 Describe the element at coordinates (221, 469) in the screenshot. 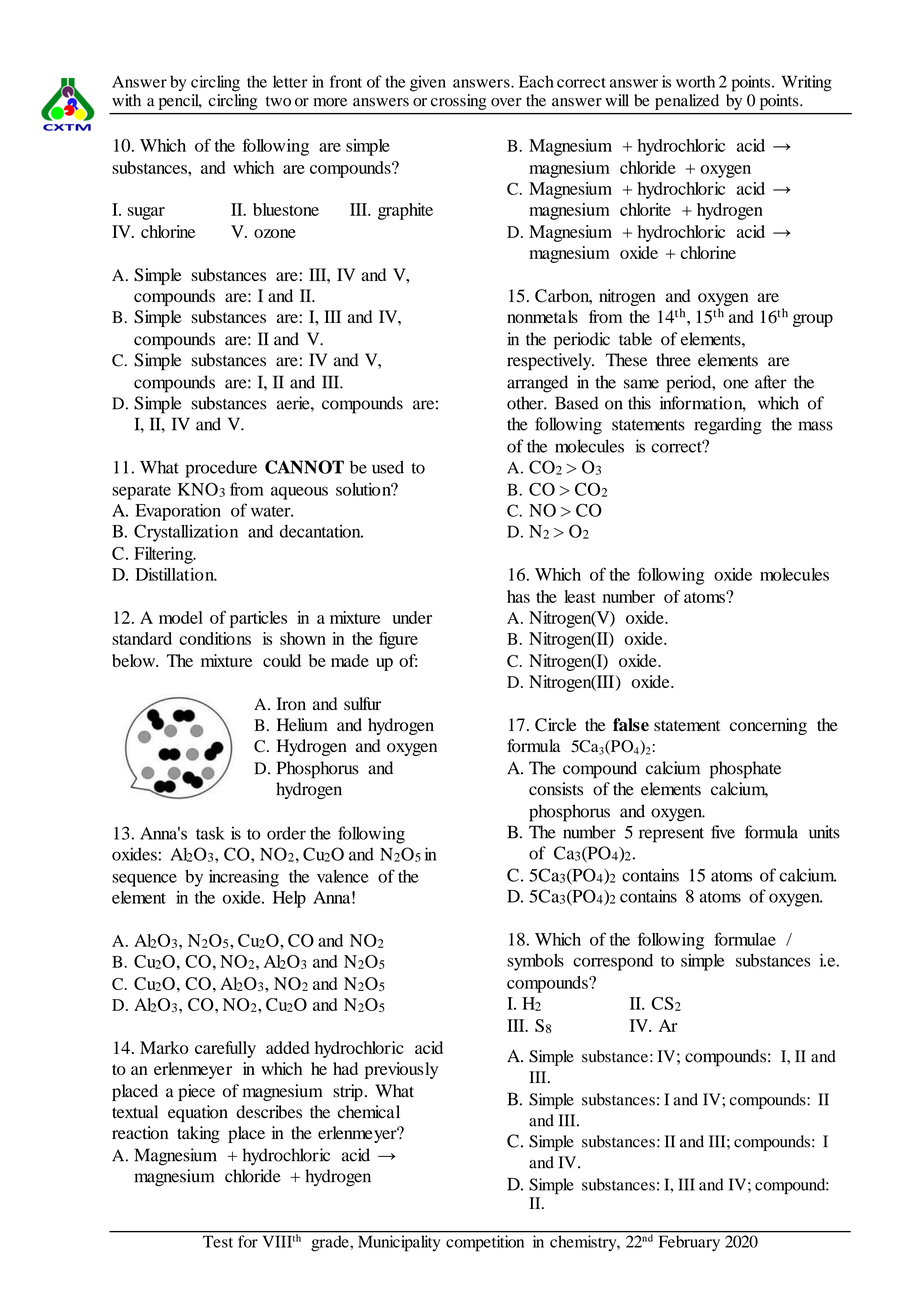

I see `procedure` at that location.
